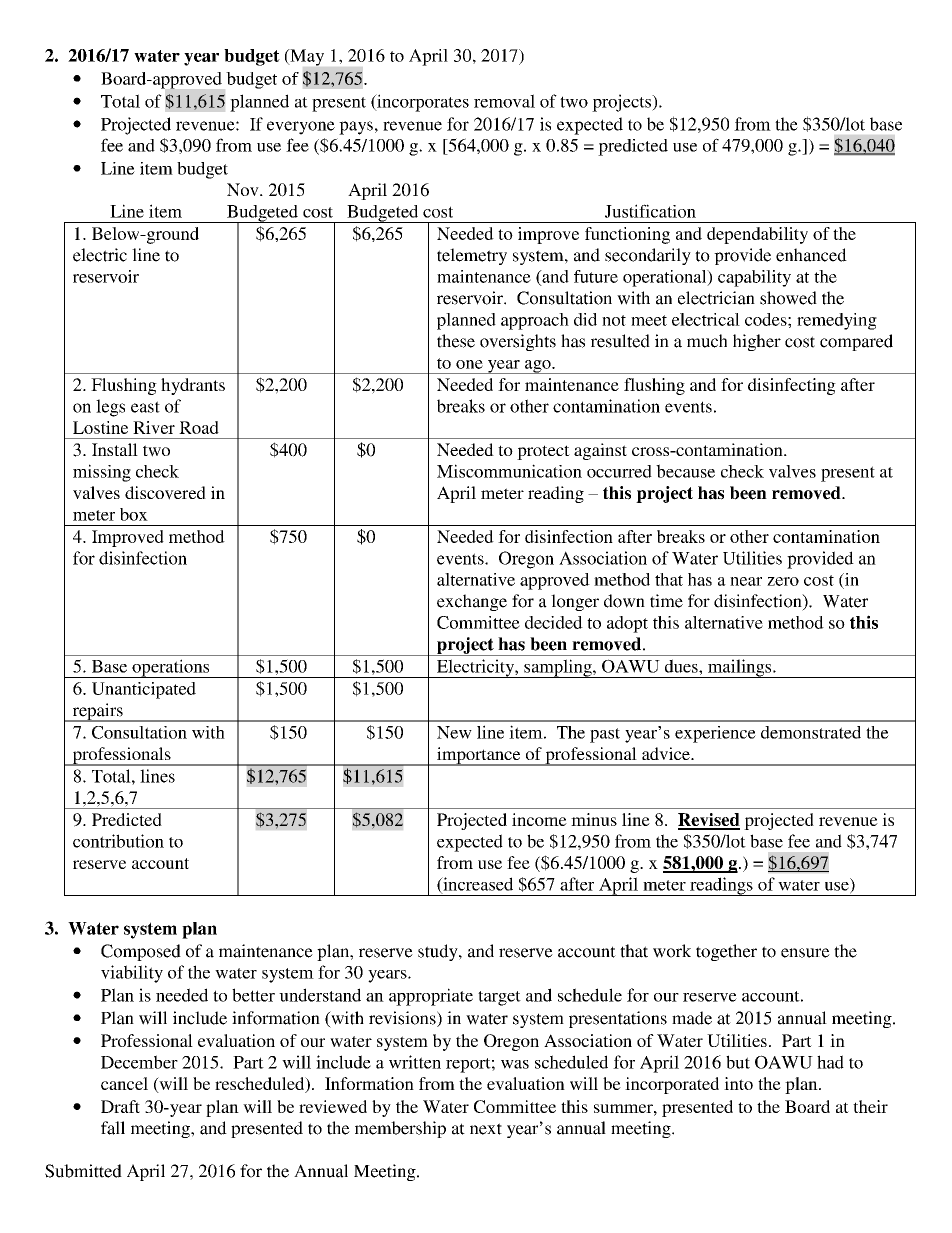  I want to click on exchange, so click(472, 602).
